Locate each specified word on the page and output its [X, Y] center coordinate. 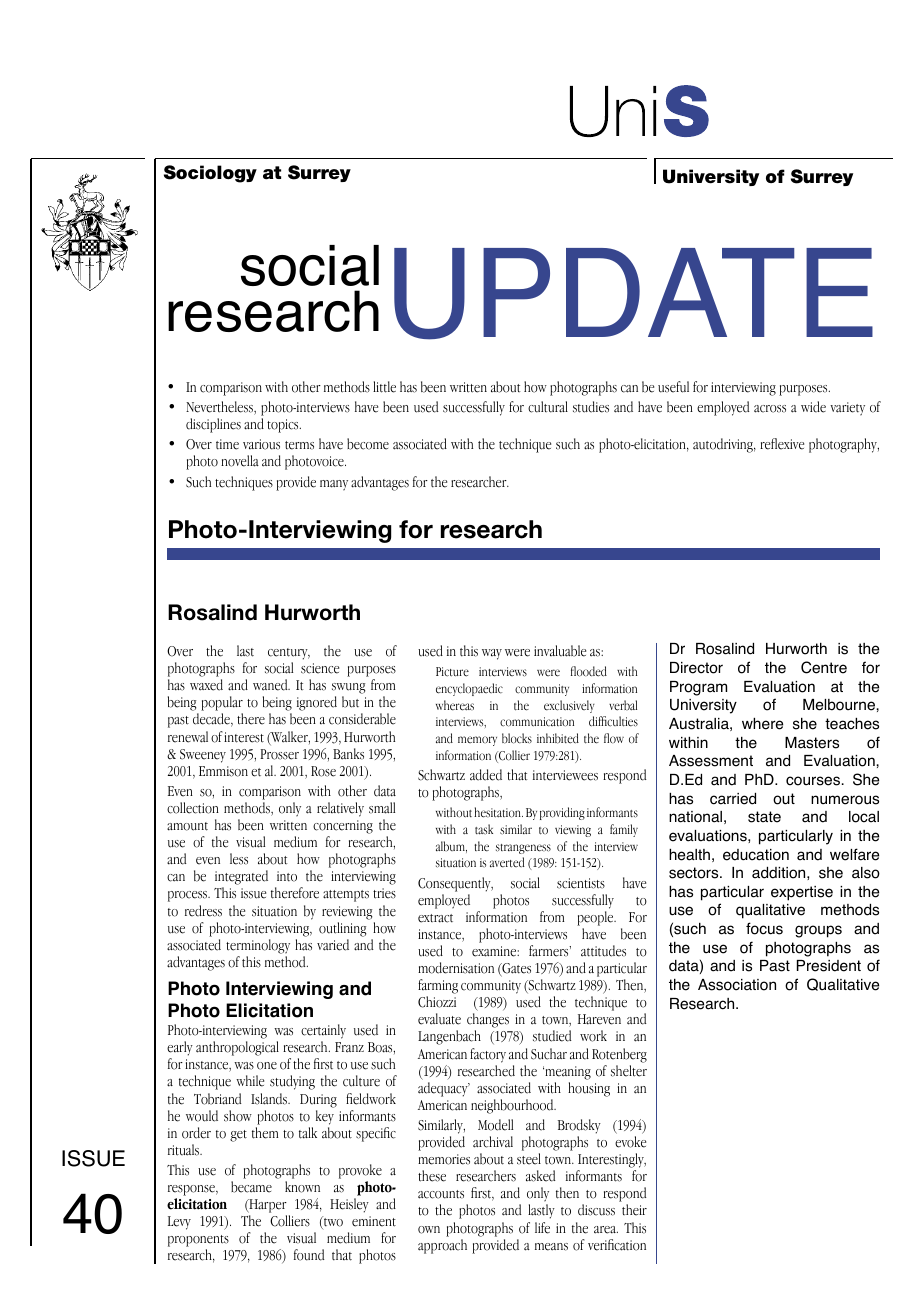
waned [271, 685]
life [542, 1228]
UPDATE [633, 294]
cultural [548, 407]
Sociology [210, 174]
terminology [258, 946]
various [261, 444]
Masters [812, 743]
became [251, 1187]
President [829, 966]
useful [673, 387]
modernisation [456, 968]
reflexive [782, 444]
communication [537, 722]
